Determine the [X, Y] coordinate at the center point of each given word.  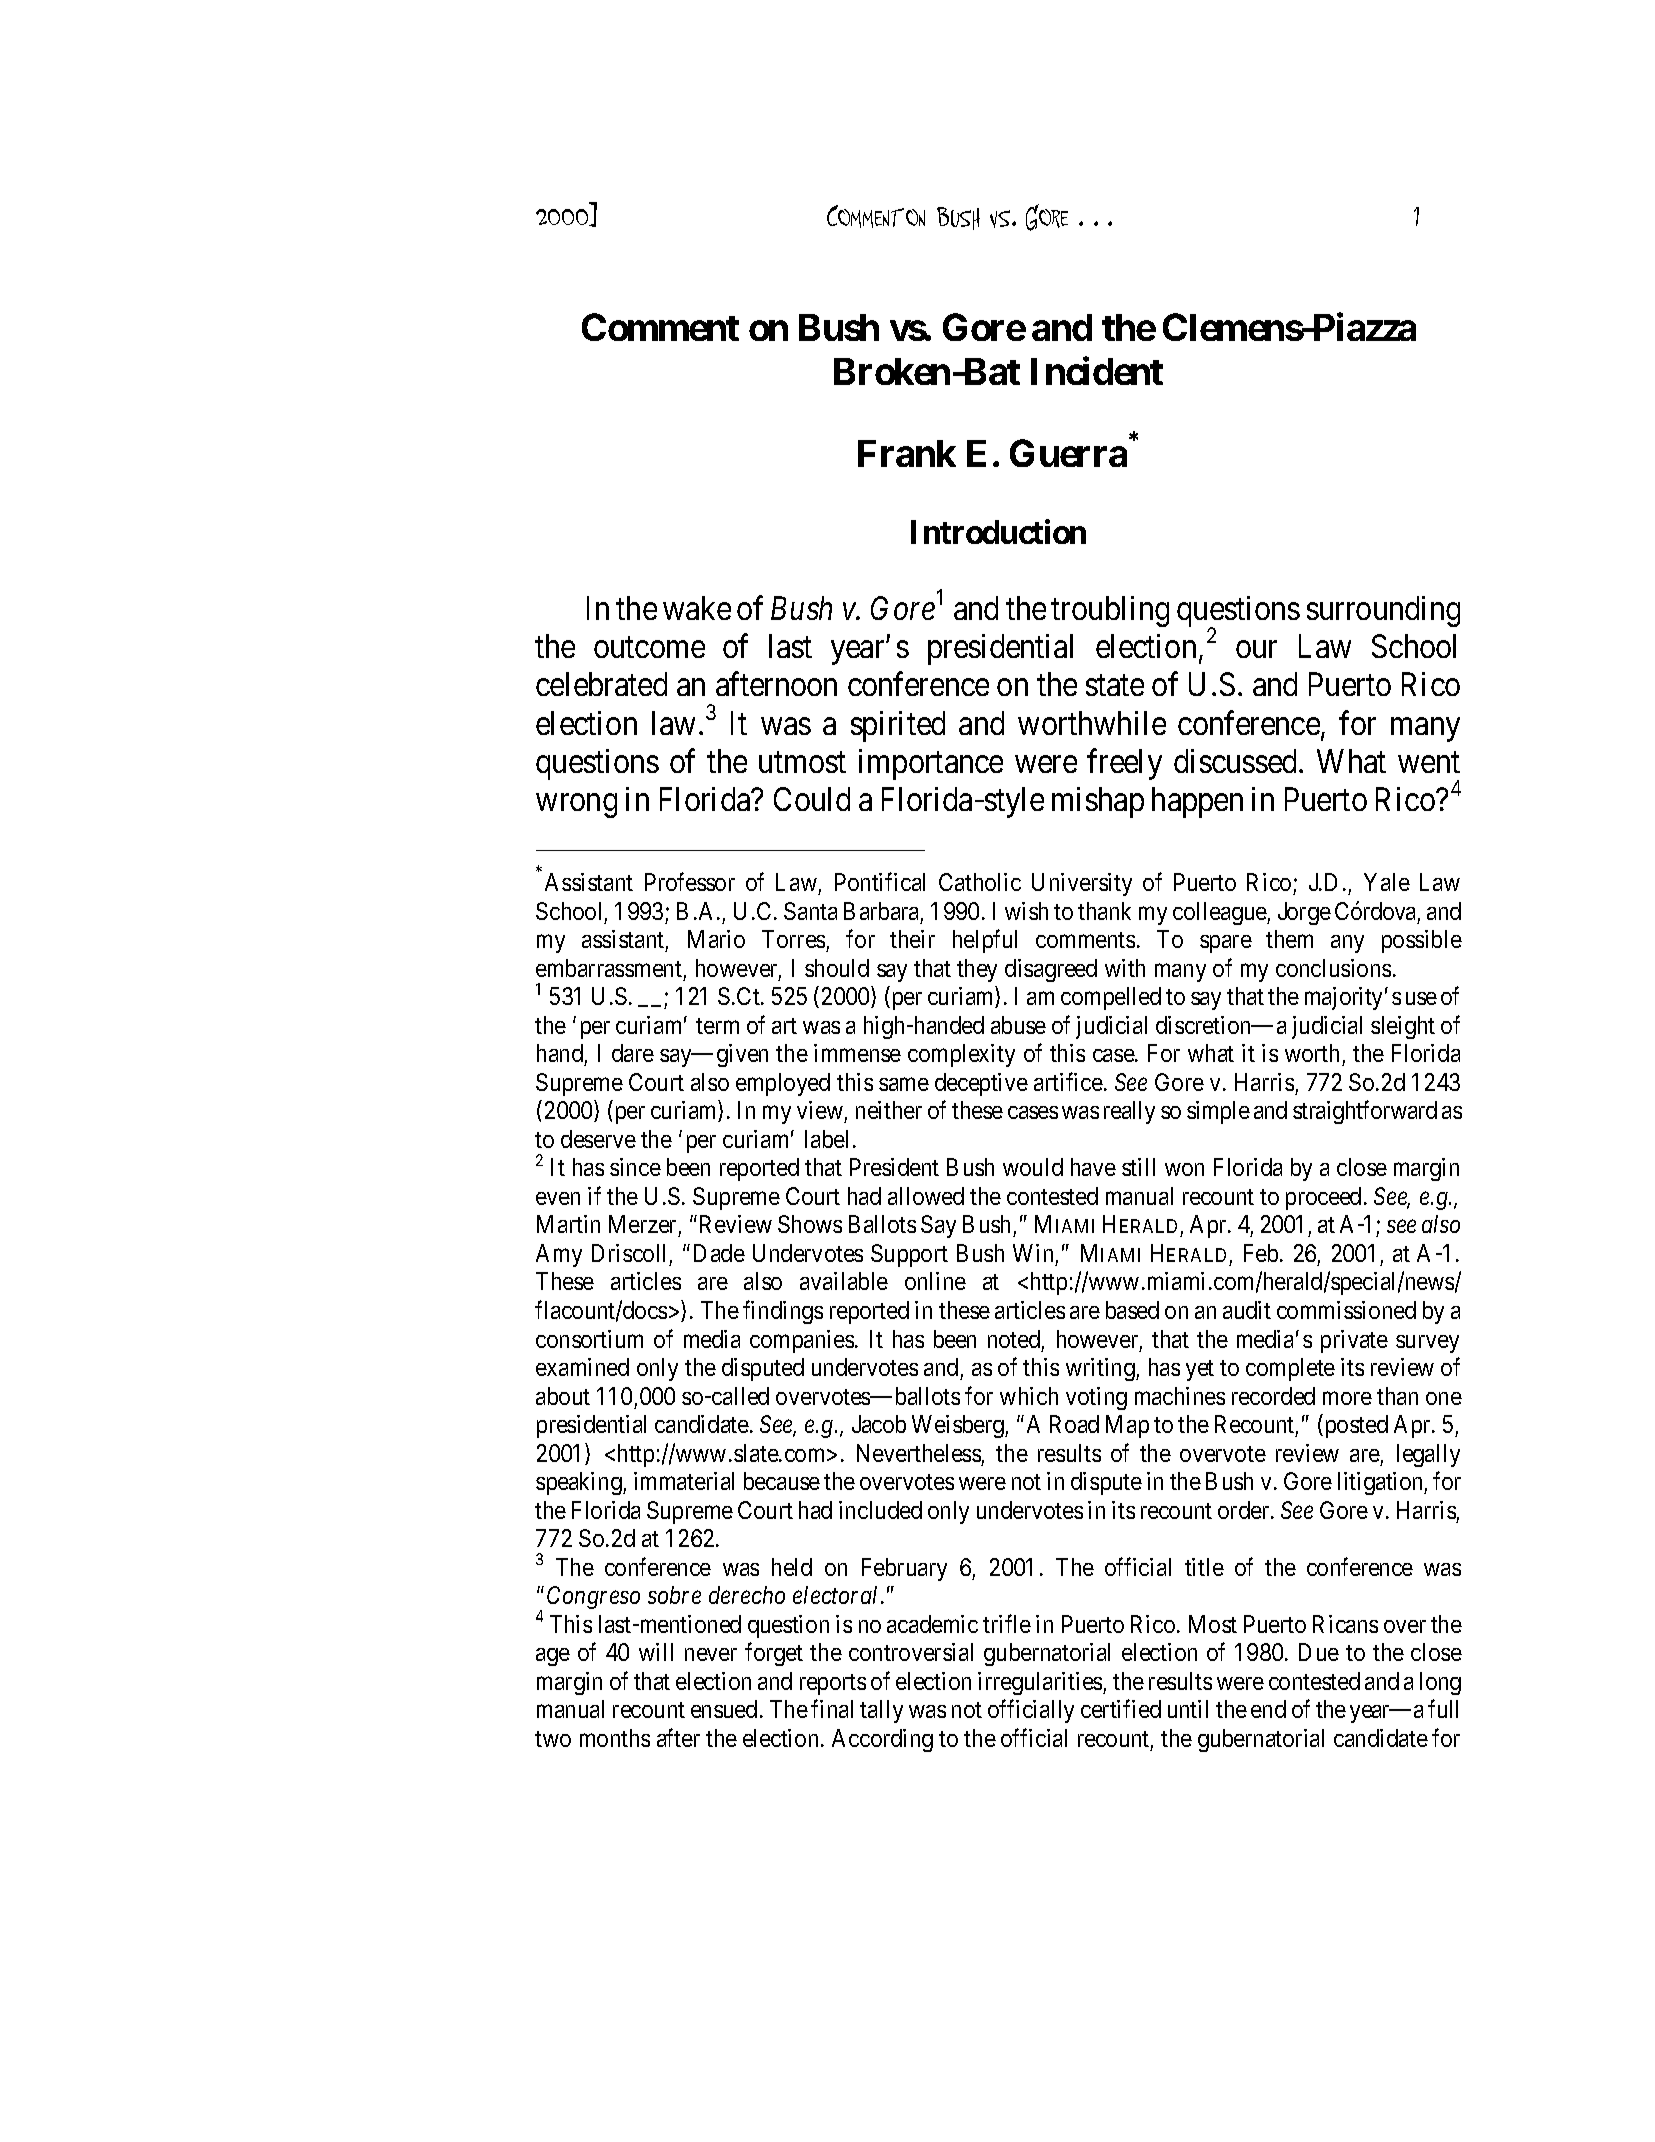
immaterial [684, 1481]
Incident [1097, 371]
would [1033, 1167]
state [1115, 686]
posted [1355, 1426]
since [635, 1167]
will [656, 1652]
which [1029, 1396]
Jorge [1304, 913]
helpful [985, 941]
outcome [649, 647]
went [1429, 762]
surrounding [1383, 611]
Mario [716, 939]
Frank [907, 453]
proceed [1323, 1198]
